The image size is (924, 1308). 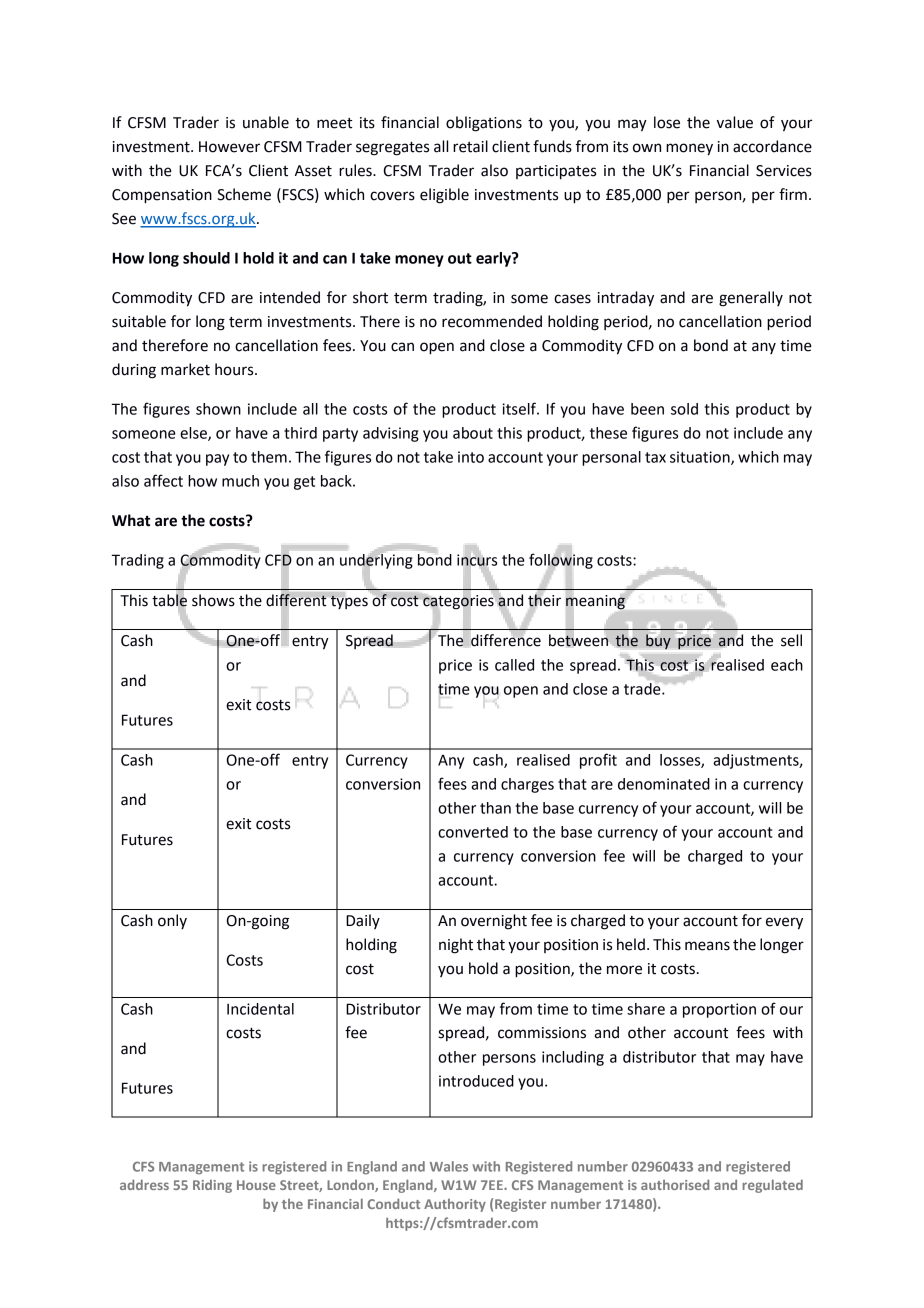 I want to click on called, so click(x=514, y=665).
